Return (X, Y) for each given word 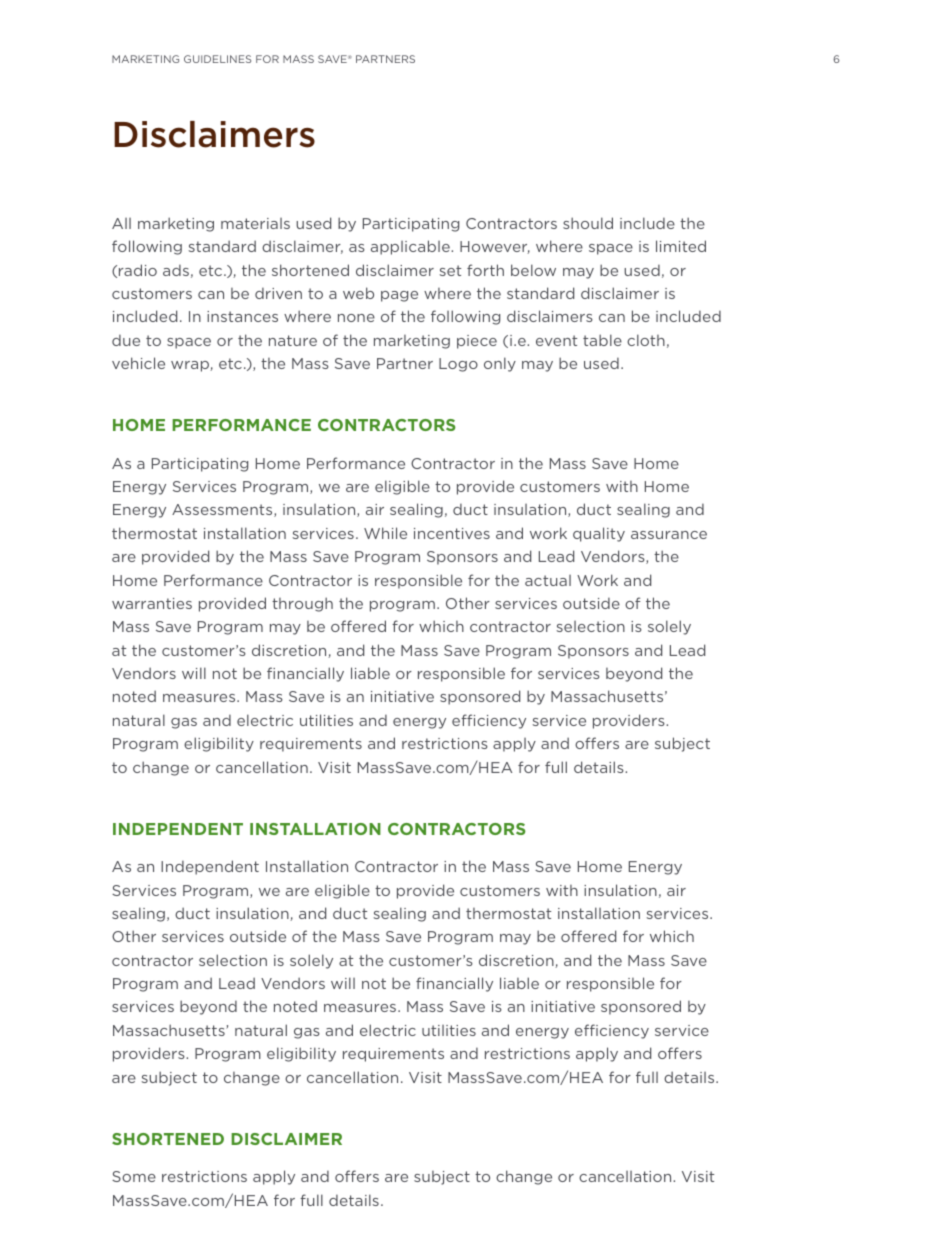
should (588, 223)
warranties (152, 603)
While (385, 533)
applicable (411, 247)
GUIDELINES (217, 59)
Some (134, 1176)
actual (548, 580)
